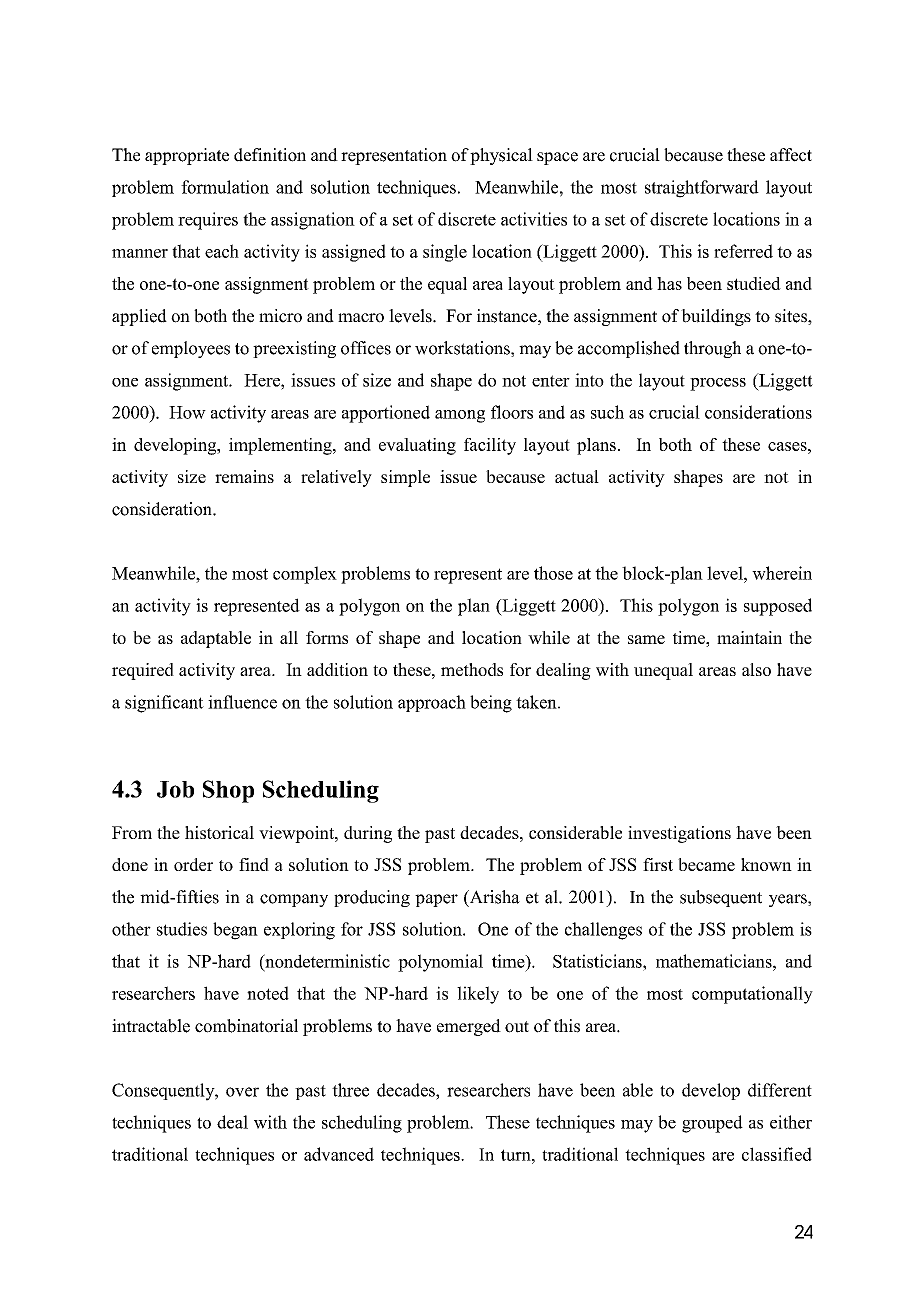 The image size is (924, 1309). What do you see at coordinates (702, 189) in the screenshot?
I see `straightforward` at bounding box center [702, 189].
